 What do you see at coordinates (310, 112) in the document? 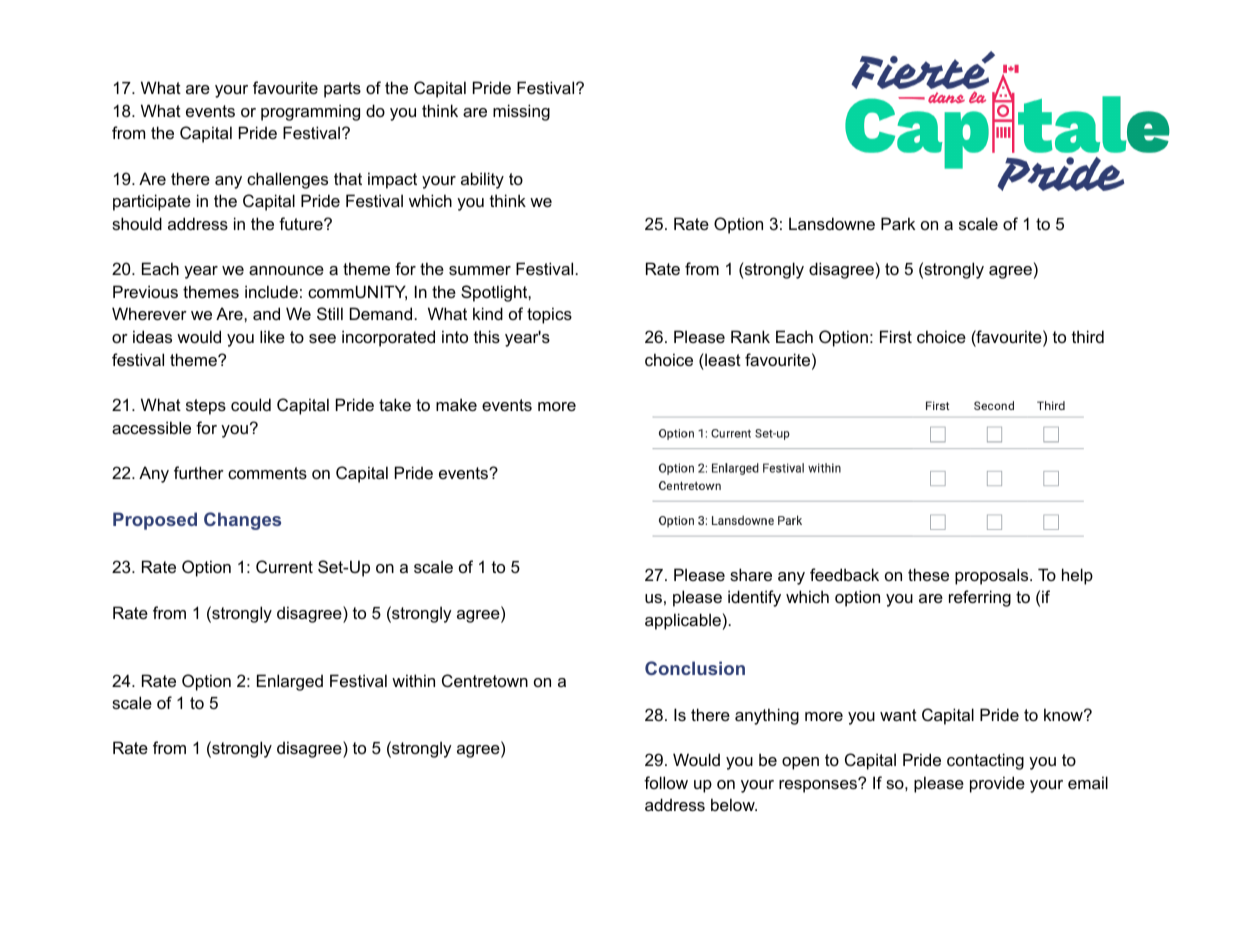
I see `programming` at bounding box center [310, 112].
